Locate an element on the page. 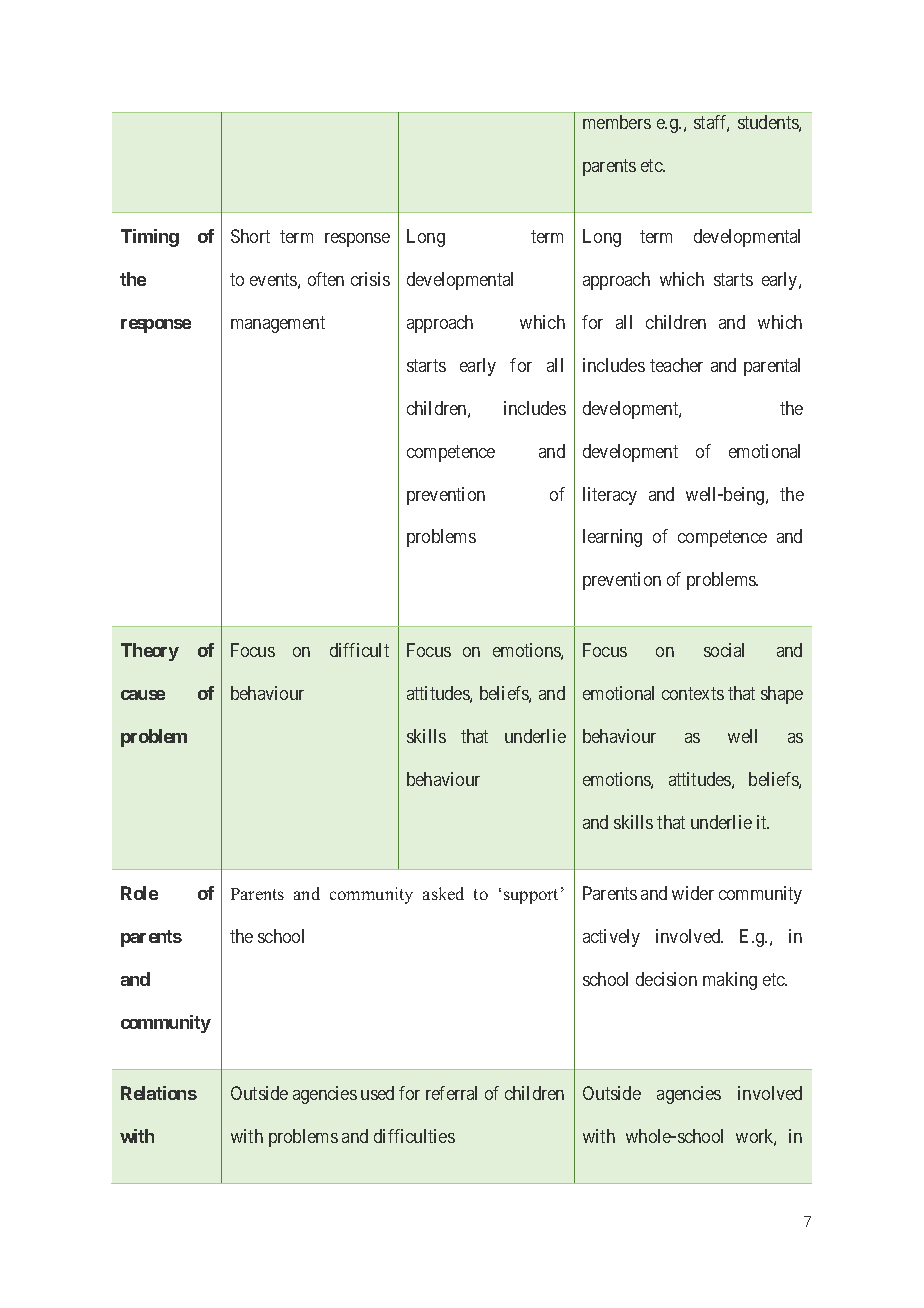  Theory is located at coordinates (150, 652).
